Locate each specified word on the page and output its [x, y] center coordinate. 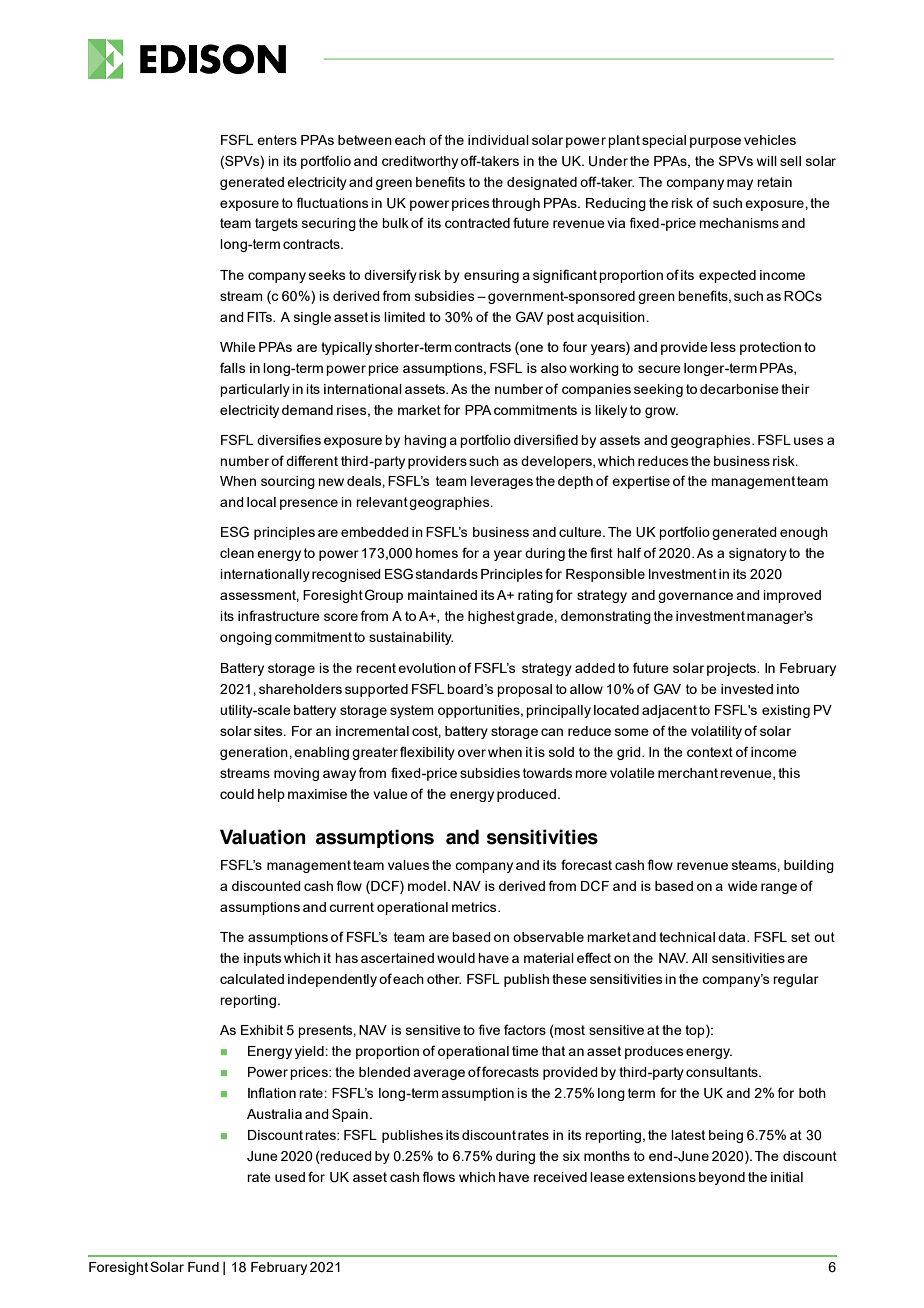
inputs [262, 959]
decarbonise [739, 389]
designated [542, 183]
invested [747, 689]
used [290, 1177]
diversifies [289, 439]
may [740, 184]
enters [277, 140]
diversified [546, 439]
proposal [524, 690]
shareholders [300, 689]
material [549, 958]
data [733, 937]
